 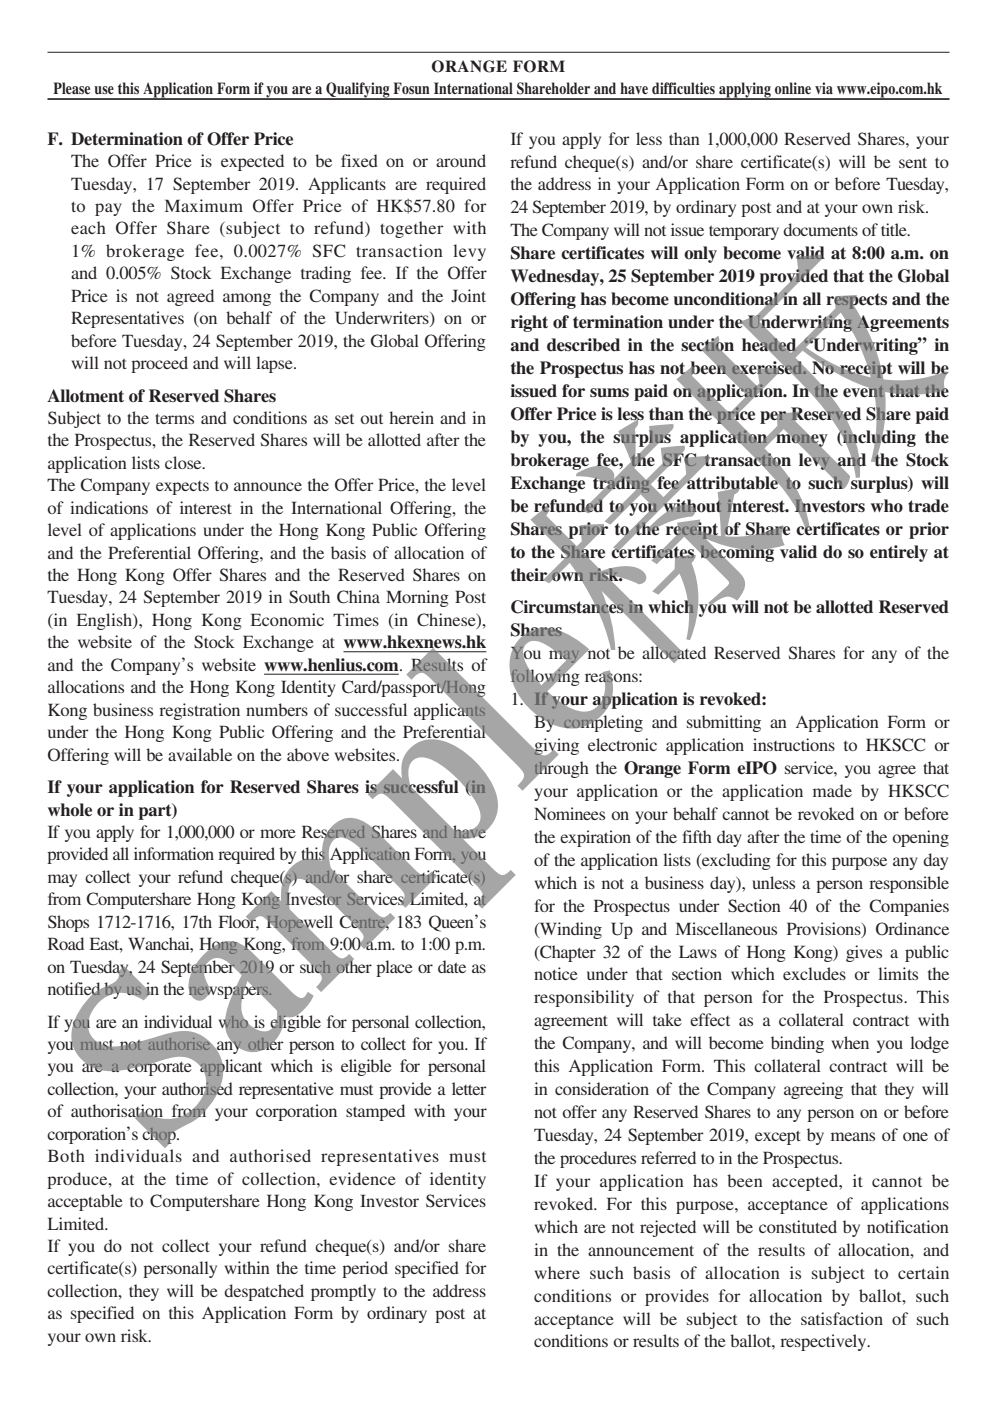 What do you see at coordinates (104, 90) in the image?
I see `use` at bounding box center [104, 90].
